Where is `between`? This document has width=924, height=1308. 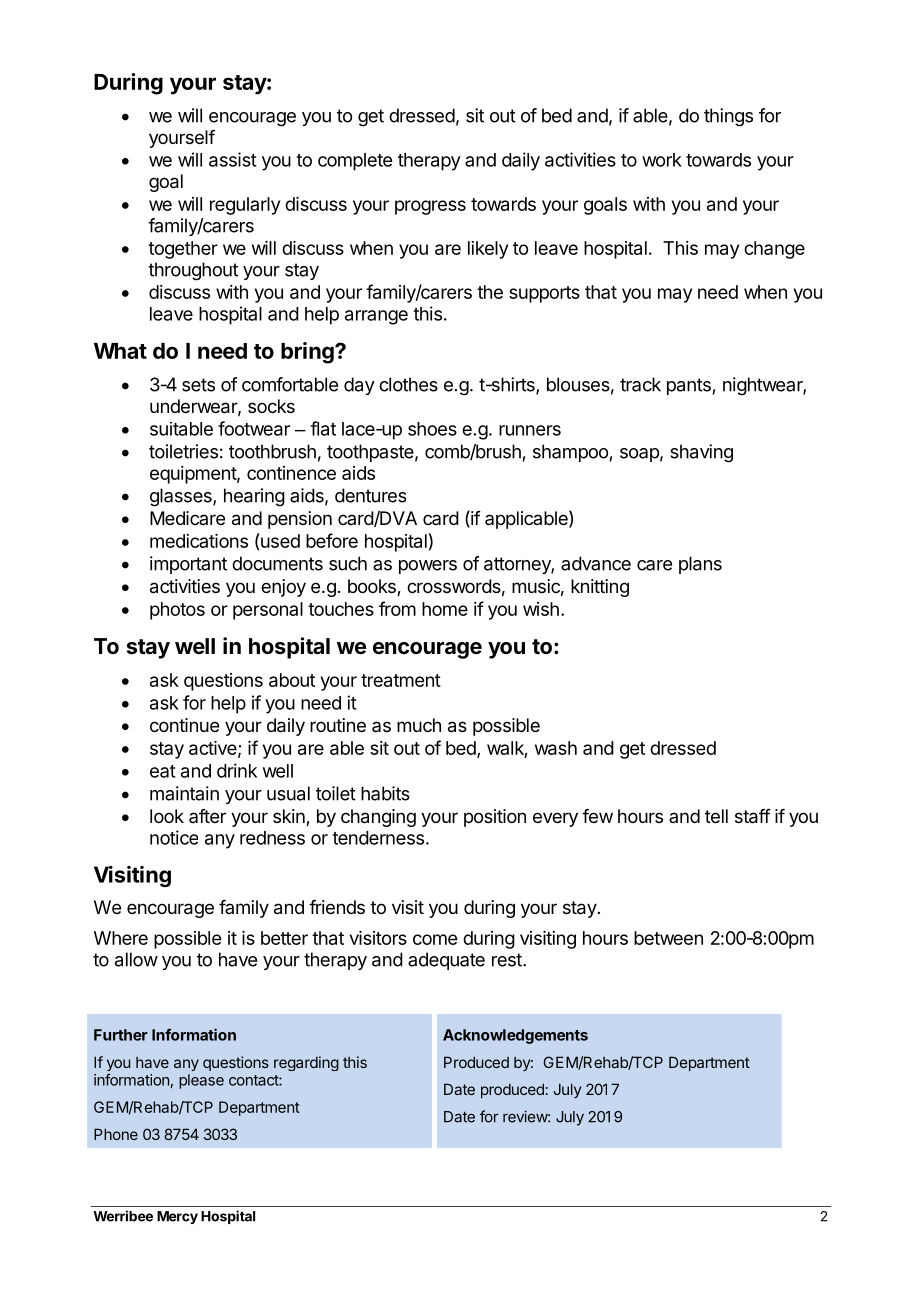
between is located at coordinates (668, 938).
